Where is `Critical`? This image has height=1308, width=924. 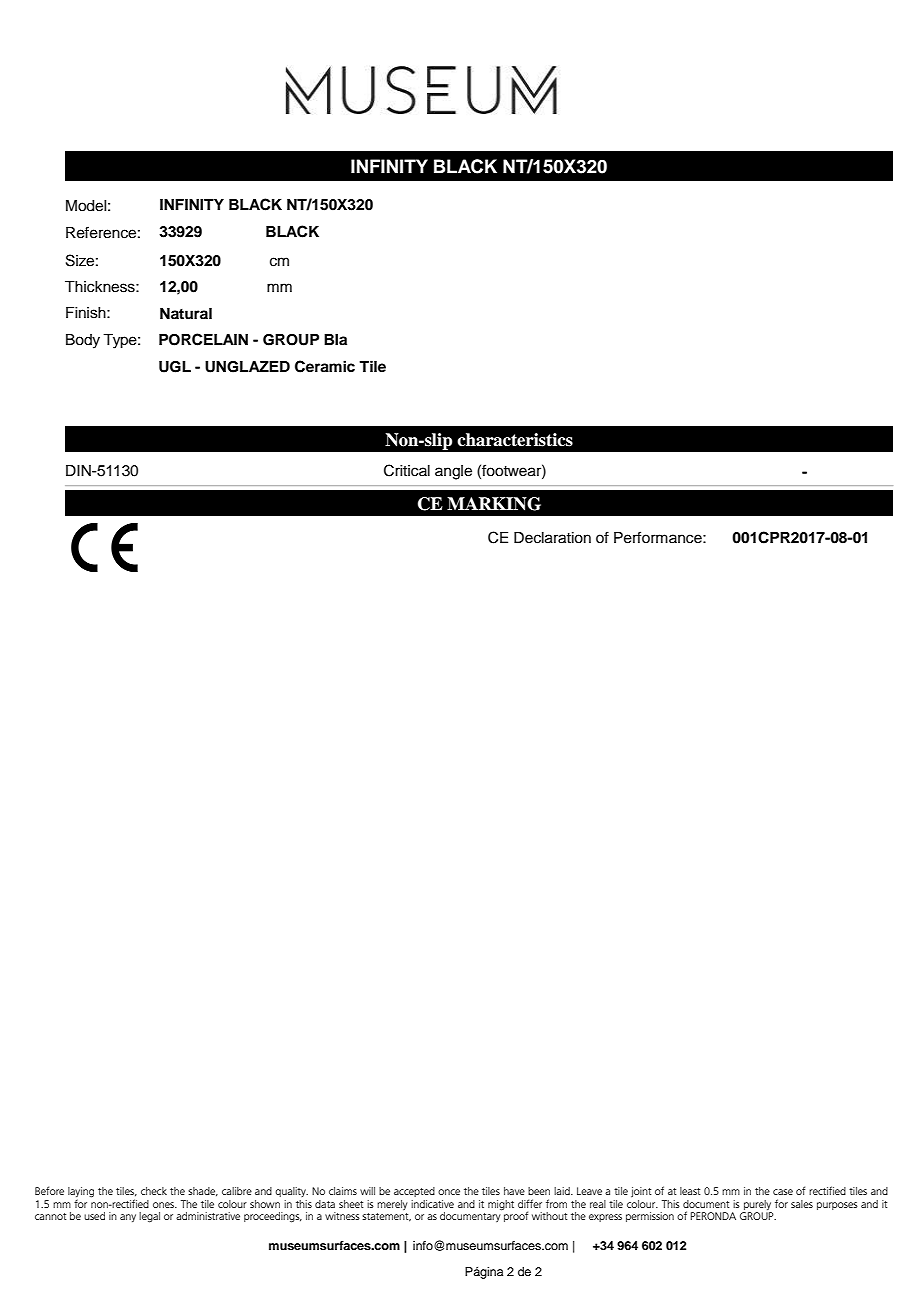
Critical is located at coordinates (407, 470).
